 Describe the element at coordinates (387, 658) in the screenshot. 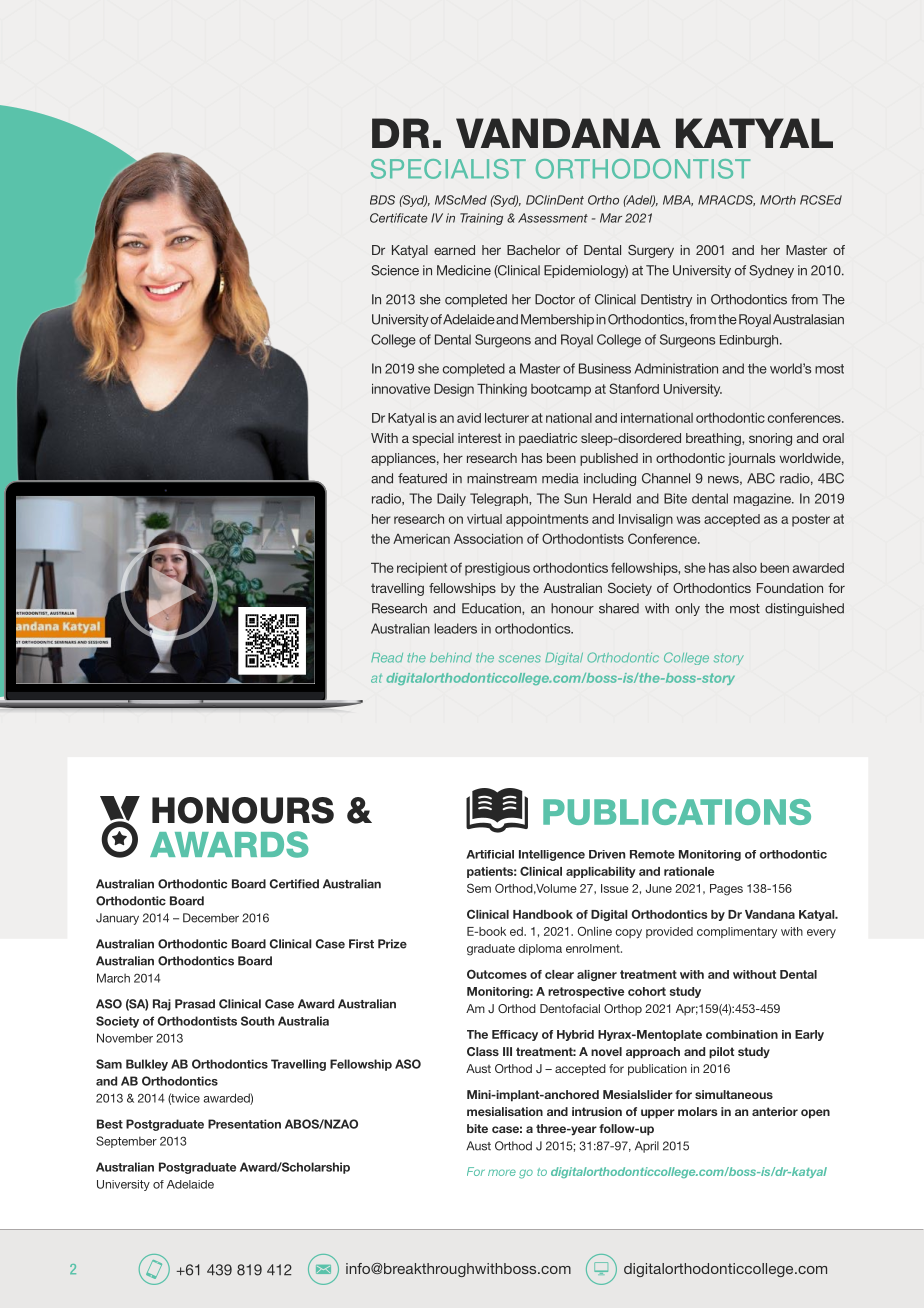

I see `Read` at that location.
